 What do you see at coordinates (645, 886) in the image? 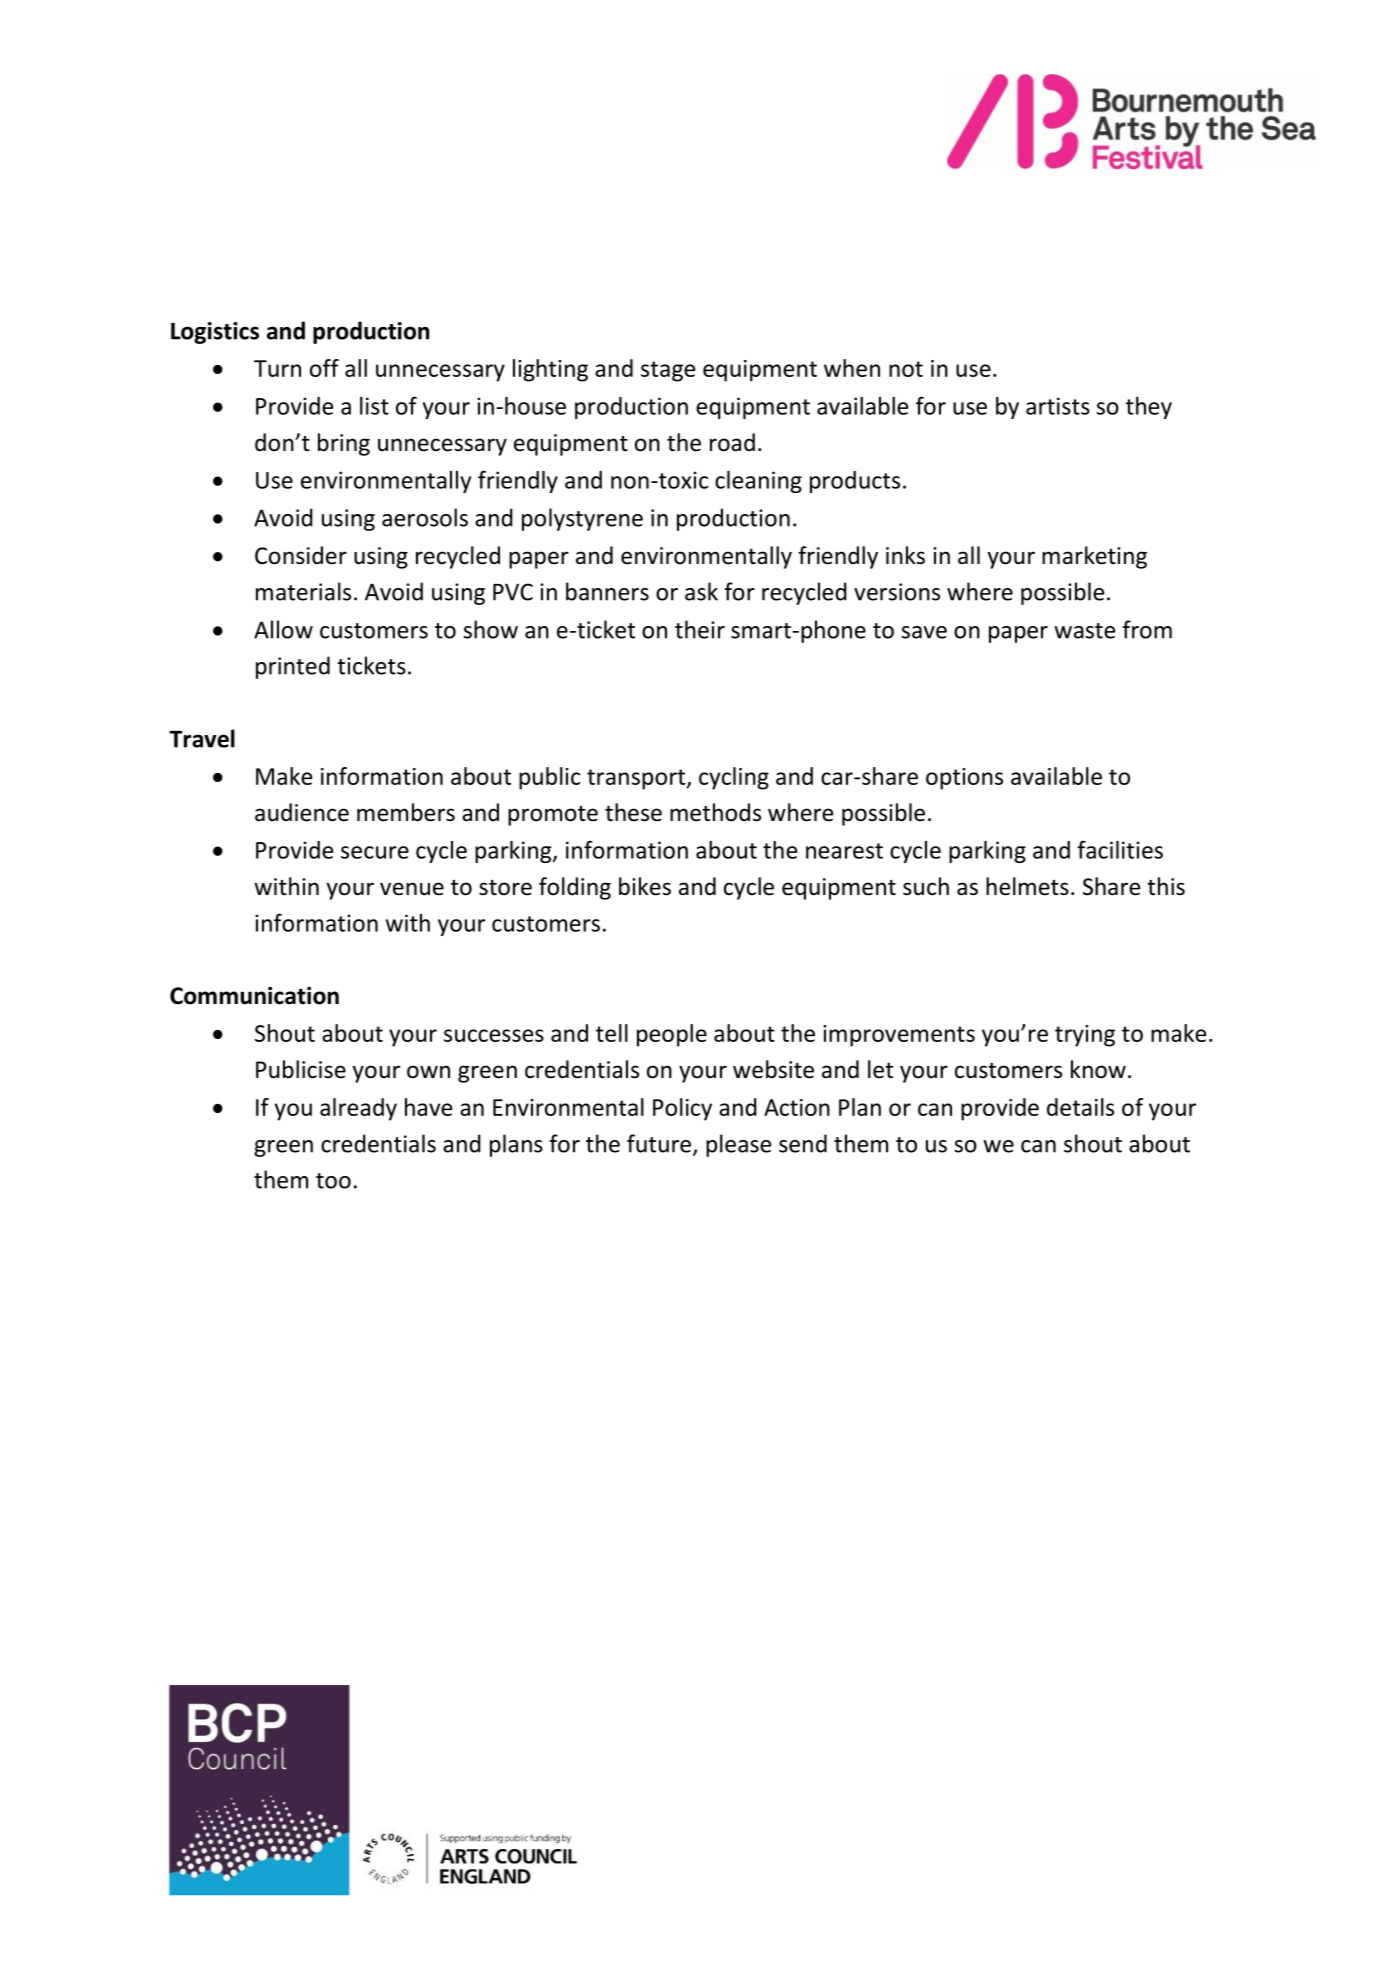
I see `bikes` at bounding box center [645, 886].
